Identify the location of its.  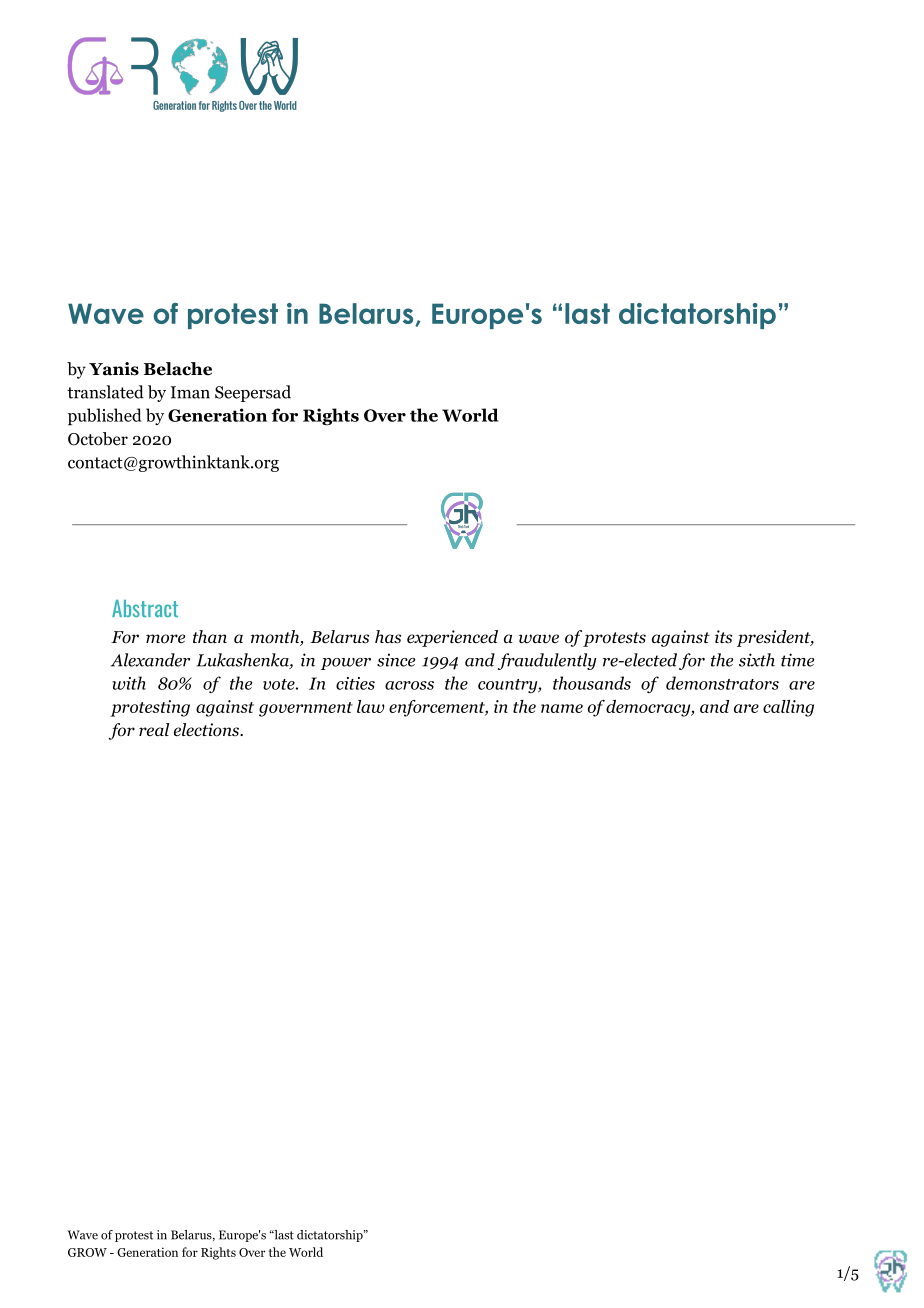
(723, 637).
